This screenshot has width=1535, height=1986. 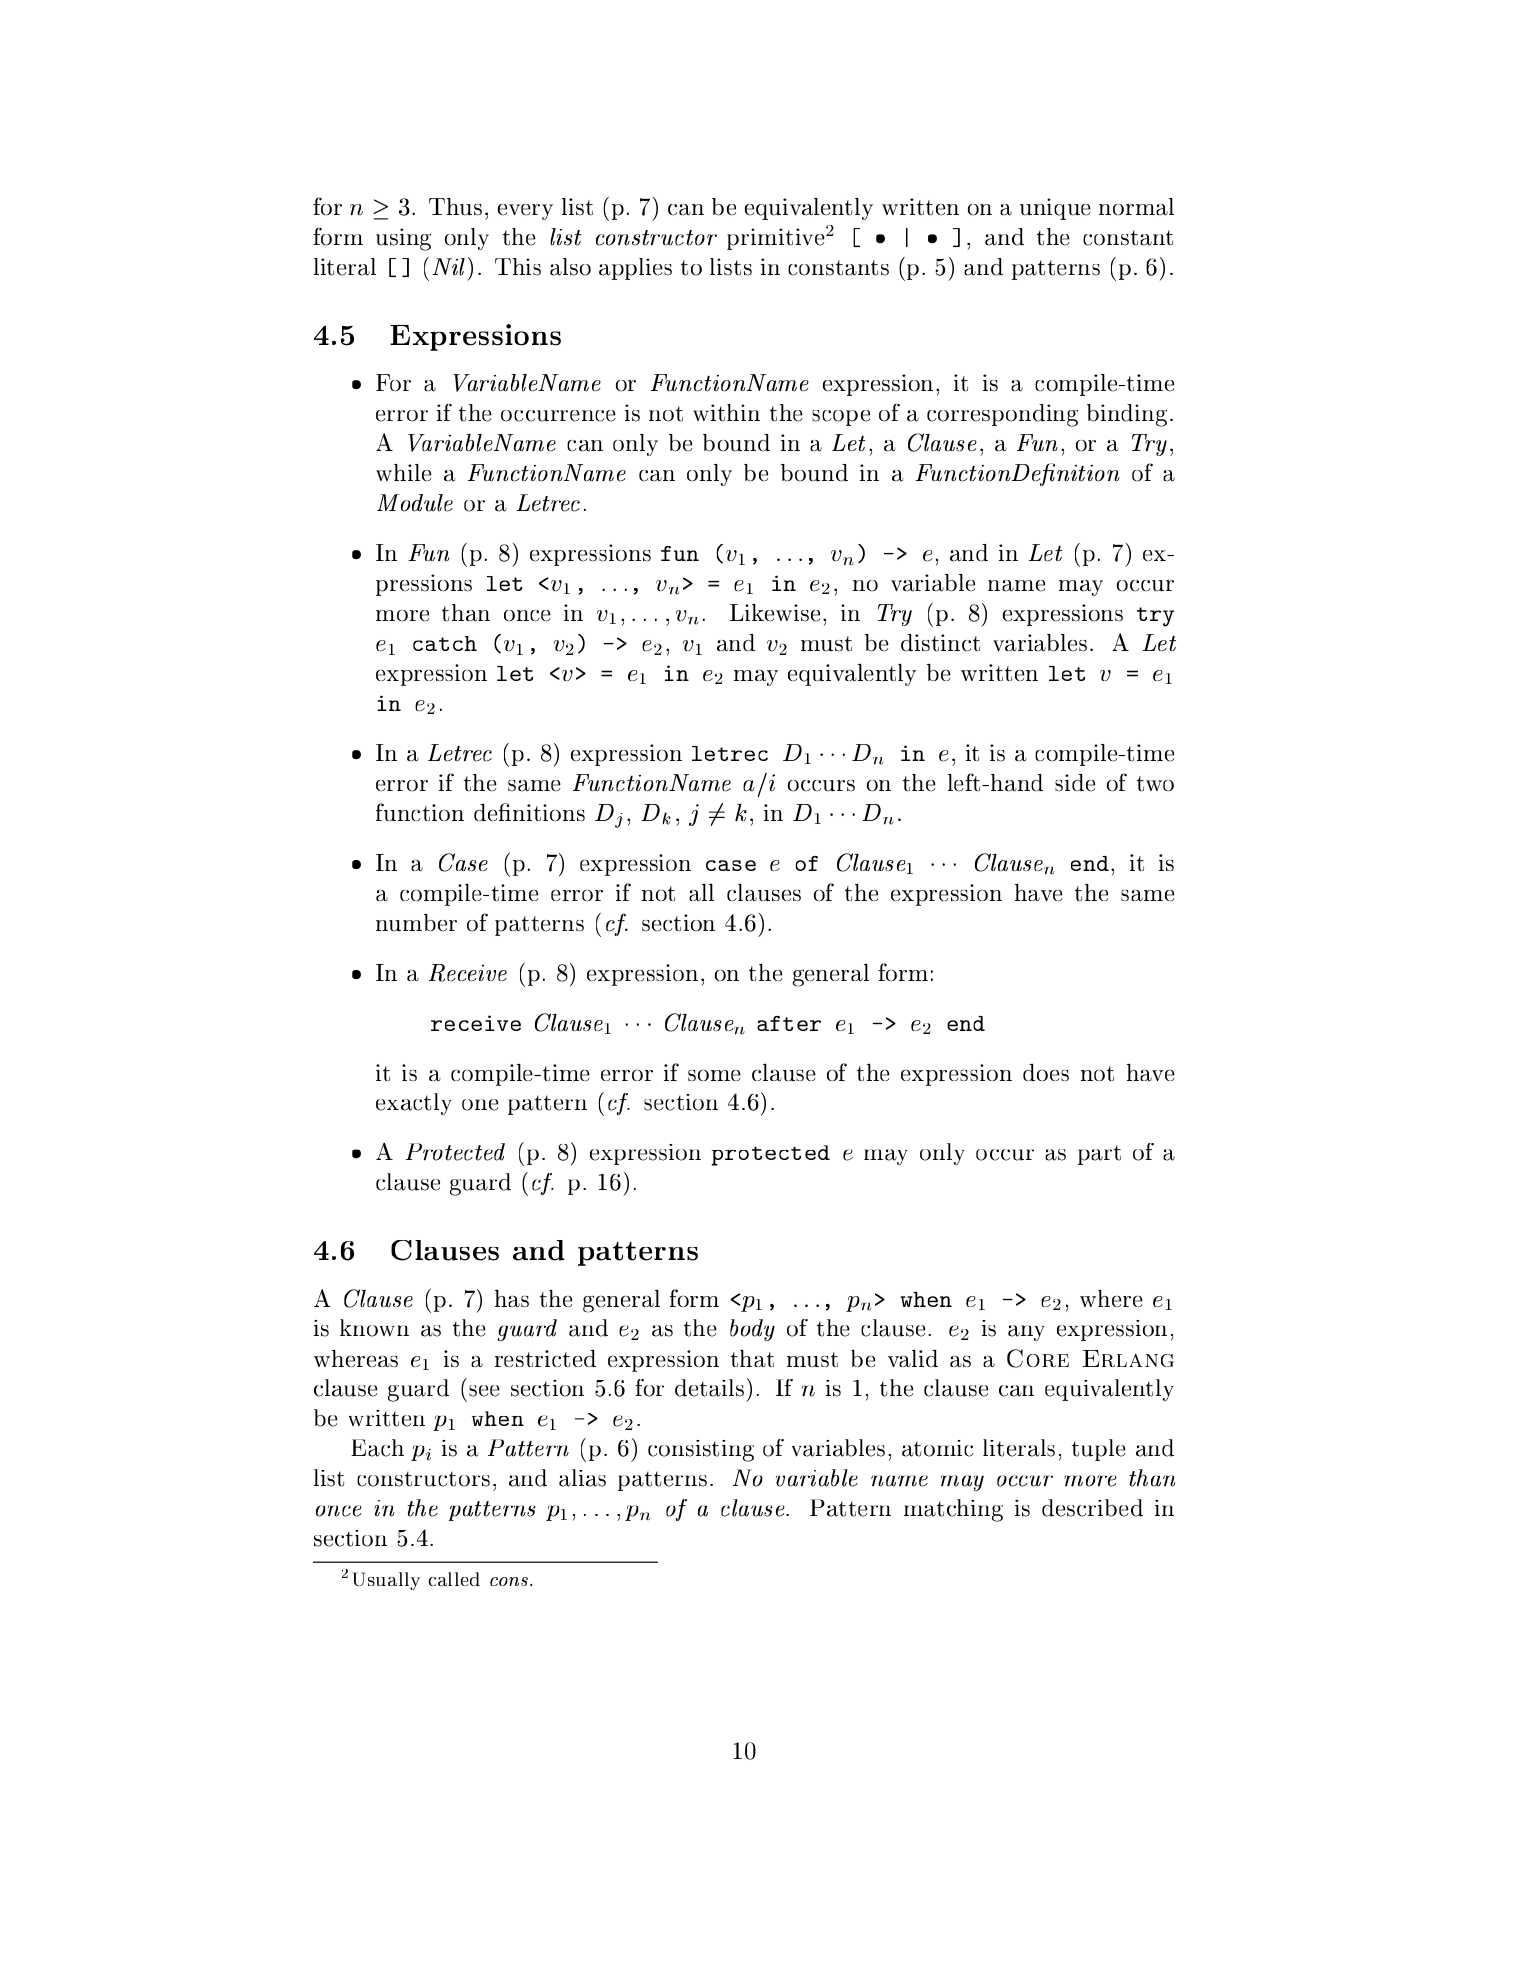 What do you see at coordinates (416, 923) in the screenshot?
I see `number` at bounding box center [416, 923].
